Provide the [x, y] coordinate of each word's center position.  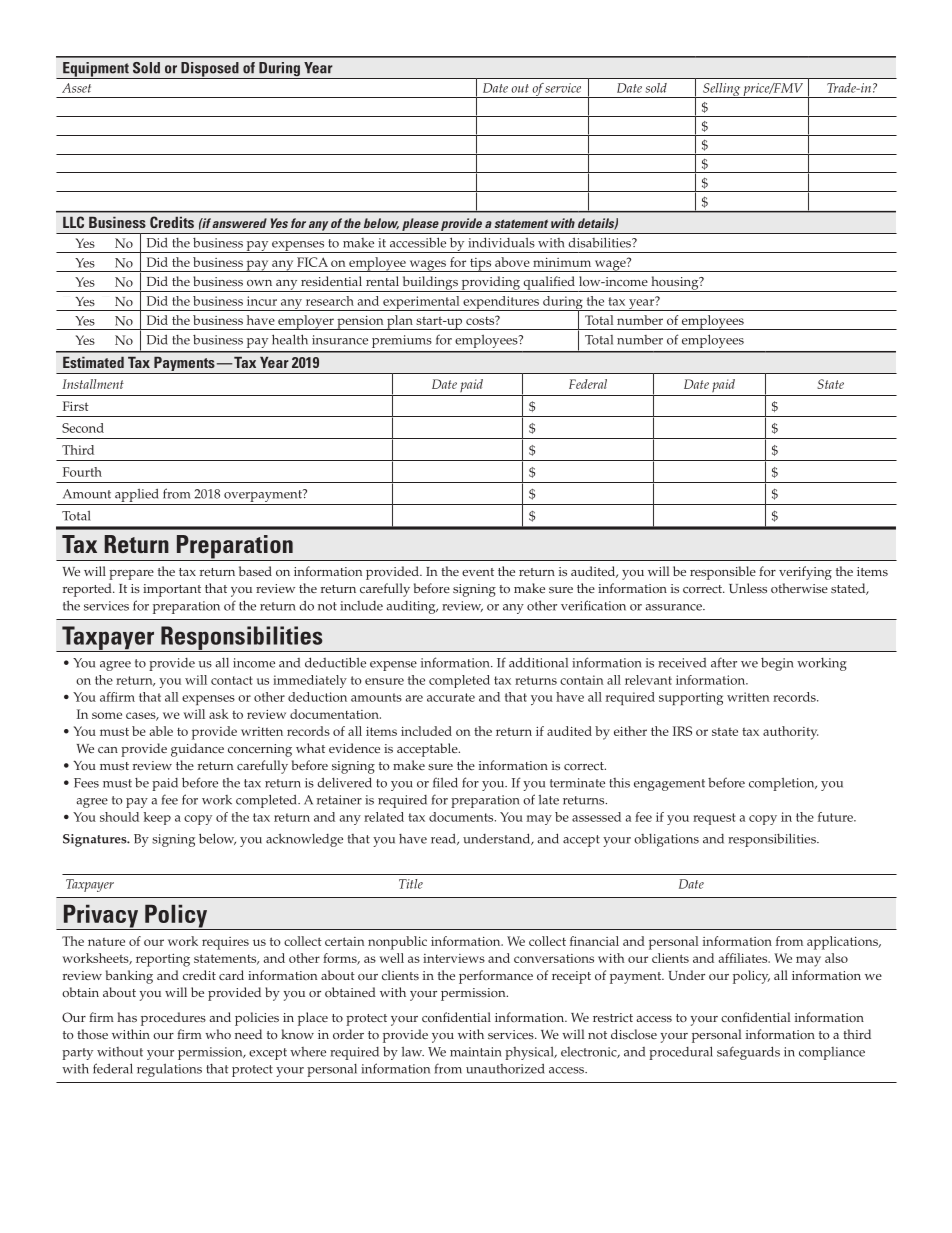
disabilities [600, 242]
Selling [721, 90]
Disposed [210, 70]
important [172, 590]
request [714, 819]
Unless [748, 588]
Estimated [93, 362]
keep [157, 818]
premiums [402, 341]
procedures [173, 1019]
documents [462, 817]
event [478, 572]
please [420, 224]
